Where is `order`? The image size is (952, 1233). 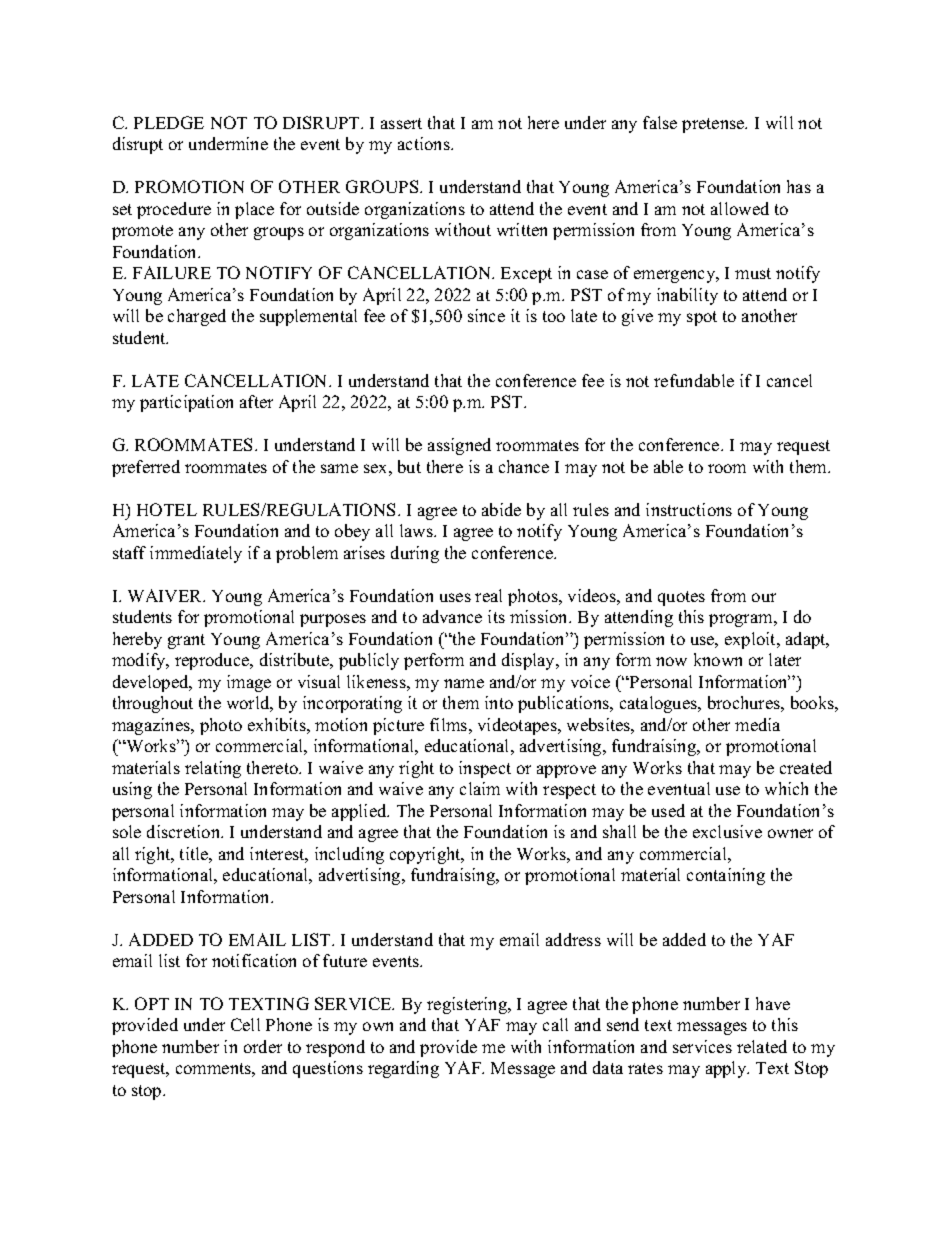 order is located at coordinates (263, 1046).
